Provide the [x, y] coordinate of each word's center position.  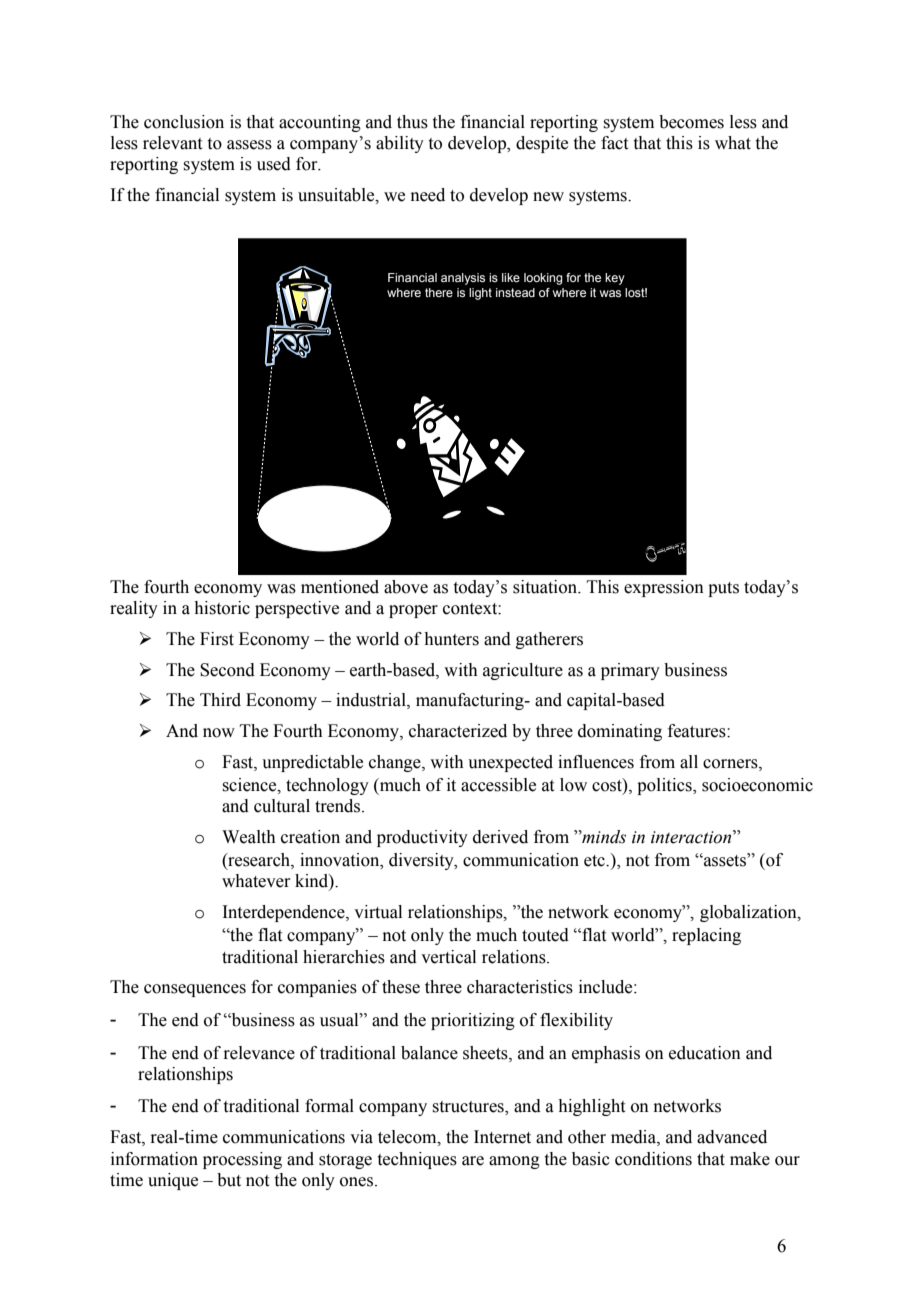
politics [665, 786]
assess [249, 145]
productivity [422, 838]
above [406, 587]
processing [242, 1160]
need [428, 195]
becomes [691, 122]
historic [222, 608]
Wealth [249, 837]
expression [664, 588]
